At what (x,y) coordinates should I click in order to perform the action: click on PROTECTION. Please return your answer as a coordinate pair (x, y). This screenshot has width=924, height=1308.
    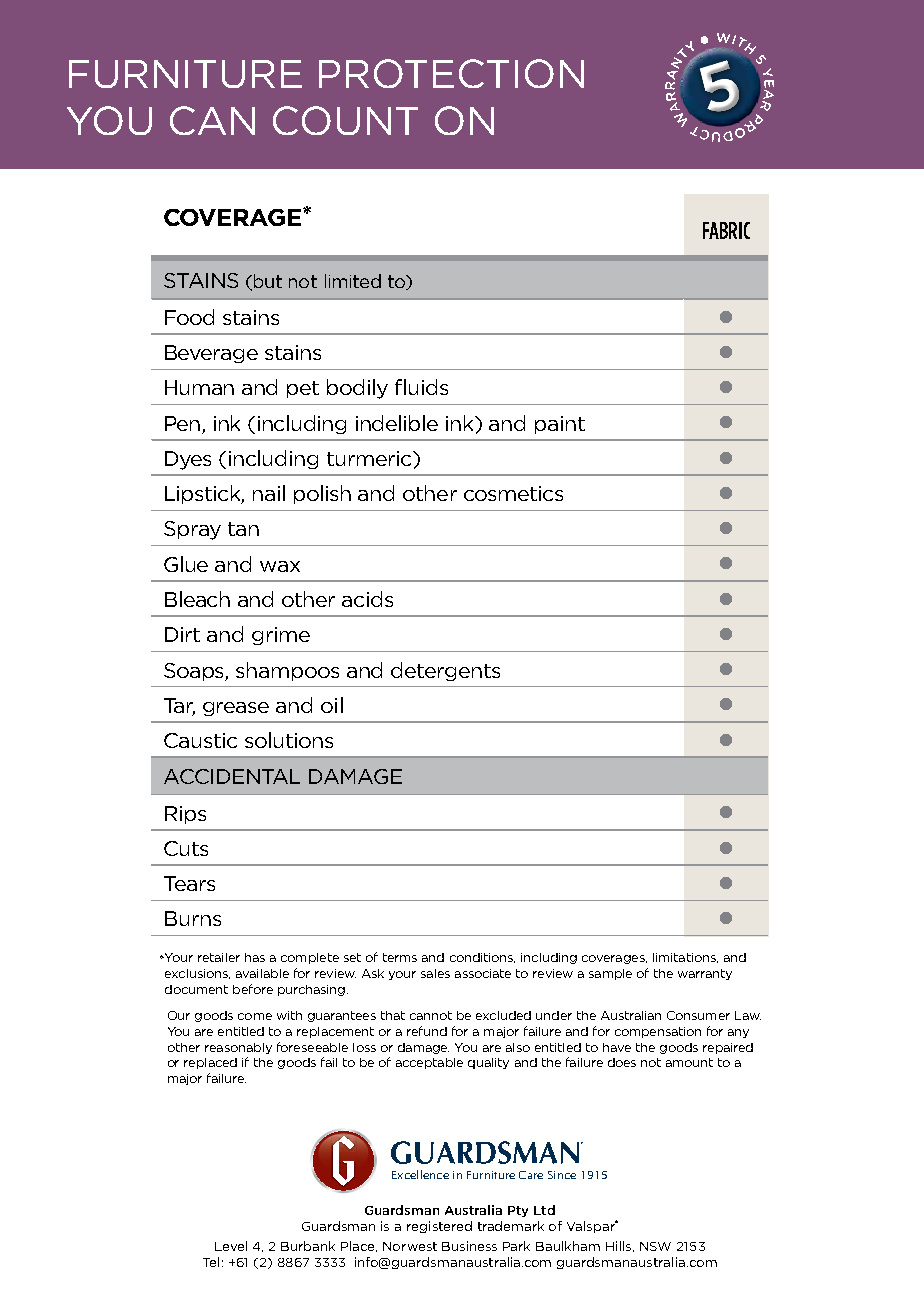
    Looking at the image, I should click on (451, 73).
